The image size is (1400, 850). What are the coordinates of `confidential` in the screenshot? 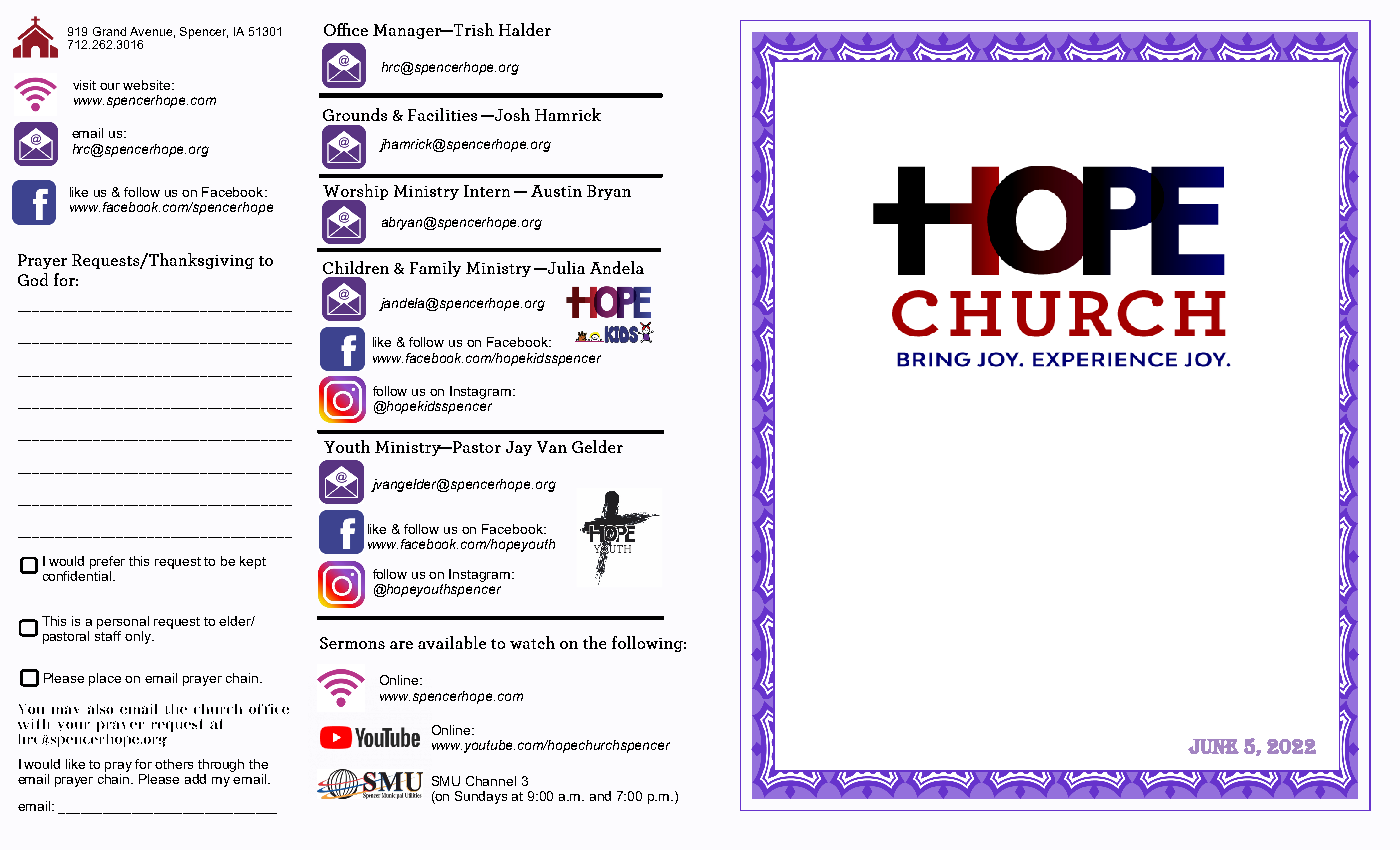 It's located at (78, 574).
